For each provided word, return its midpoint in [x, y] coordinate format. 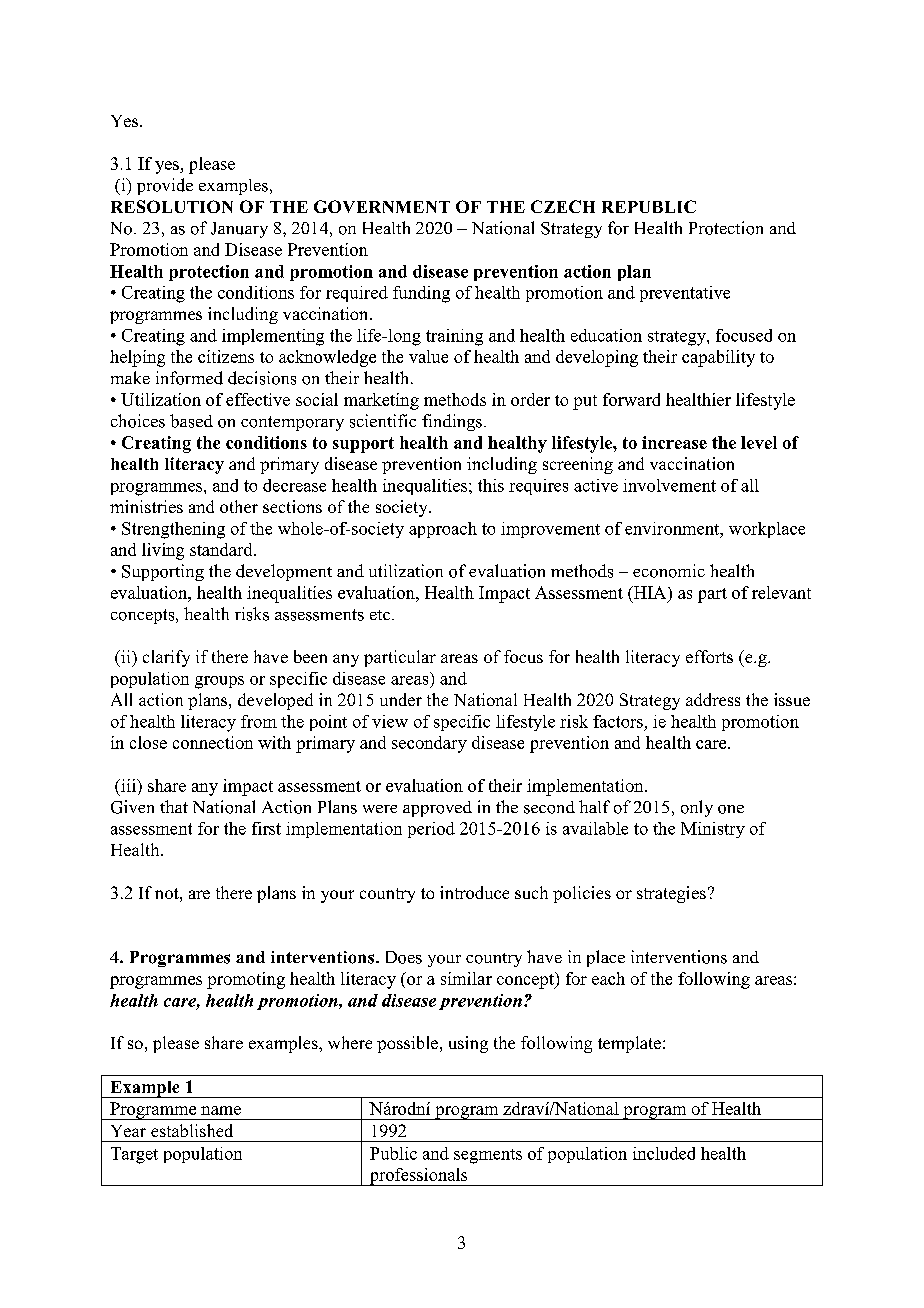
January [239, 230]
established [192, 1130]
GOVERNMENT [382, 206]
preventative [685, 294]
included [664, 1153]
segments [488, 1156]
